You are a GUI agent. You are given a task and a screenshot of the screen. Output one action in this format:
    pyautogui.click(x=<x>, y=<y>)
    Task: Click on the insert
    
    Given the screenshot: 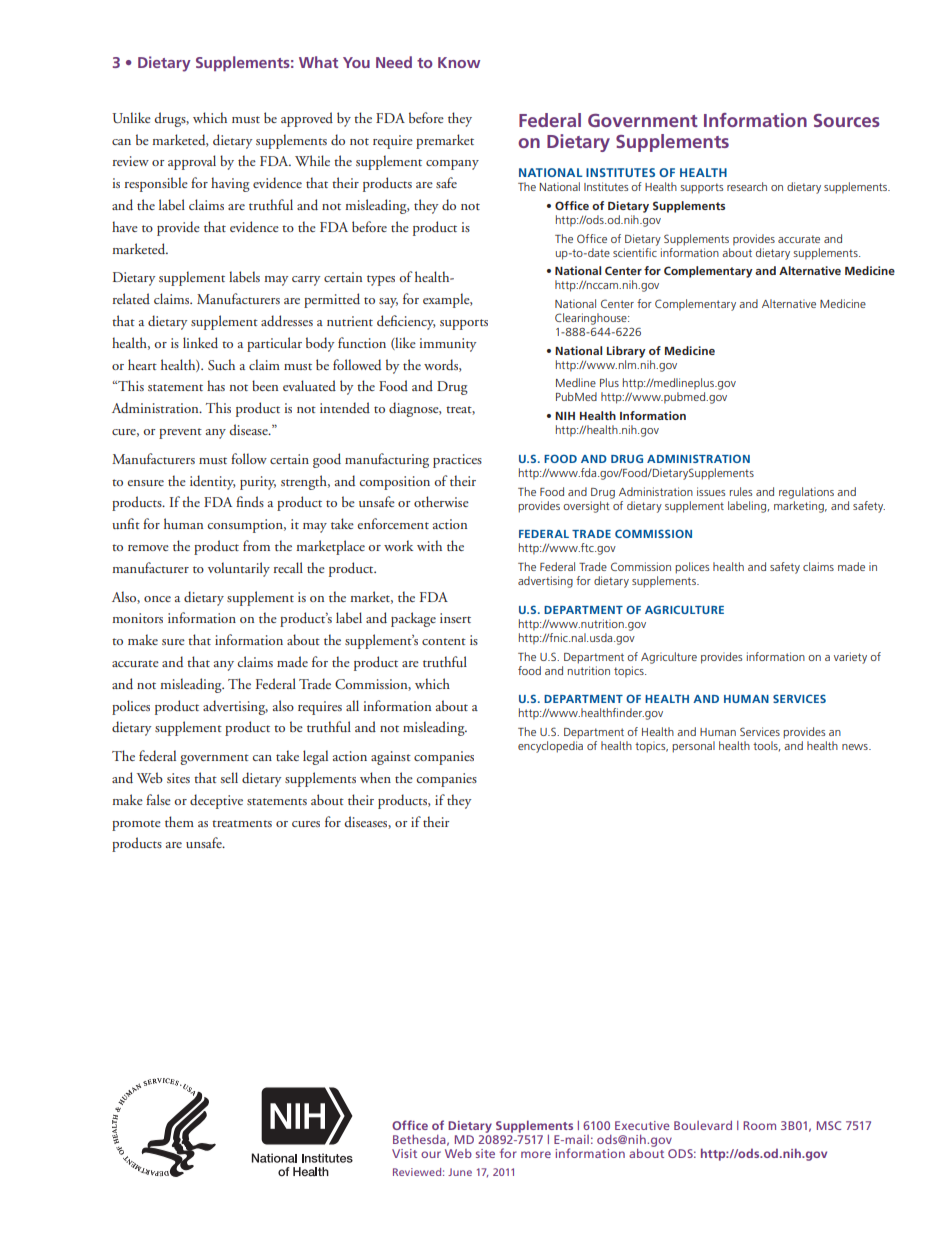 What is the action you would take?
    pyautogui.click(x=455, y=618)
